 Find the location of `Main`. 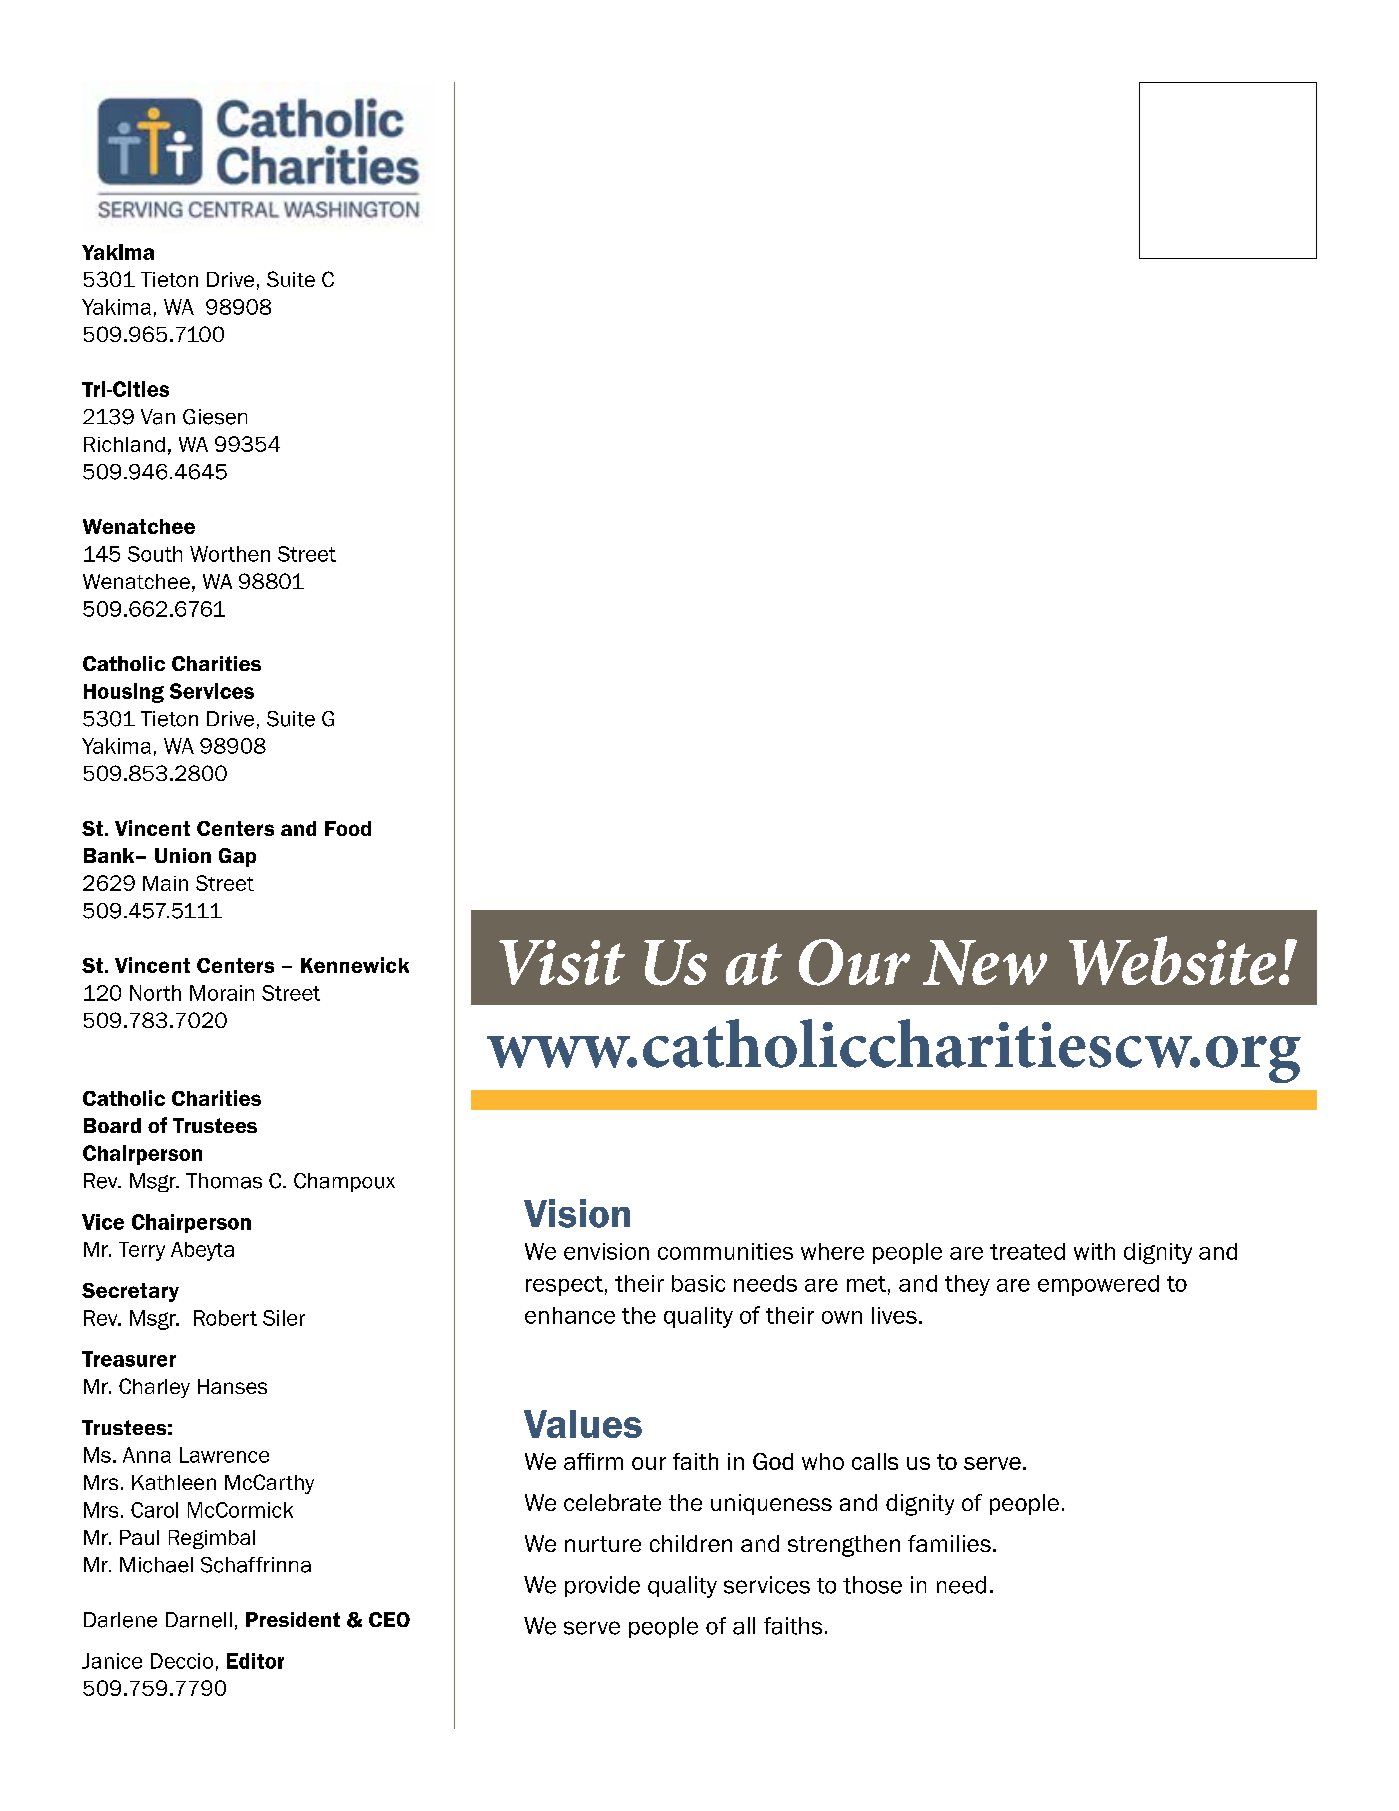

Main is located at coordinates (165, 883).
